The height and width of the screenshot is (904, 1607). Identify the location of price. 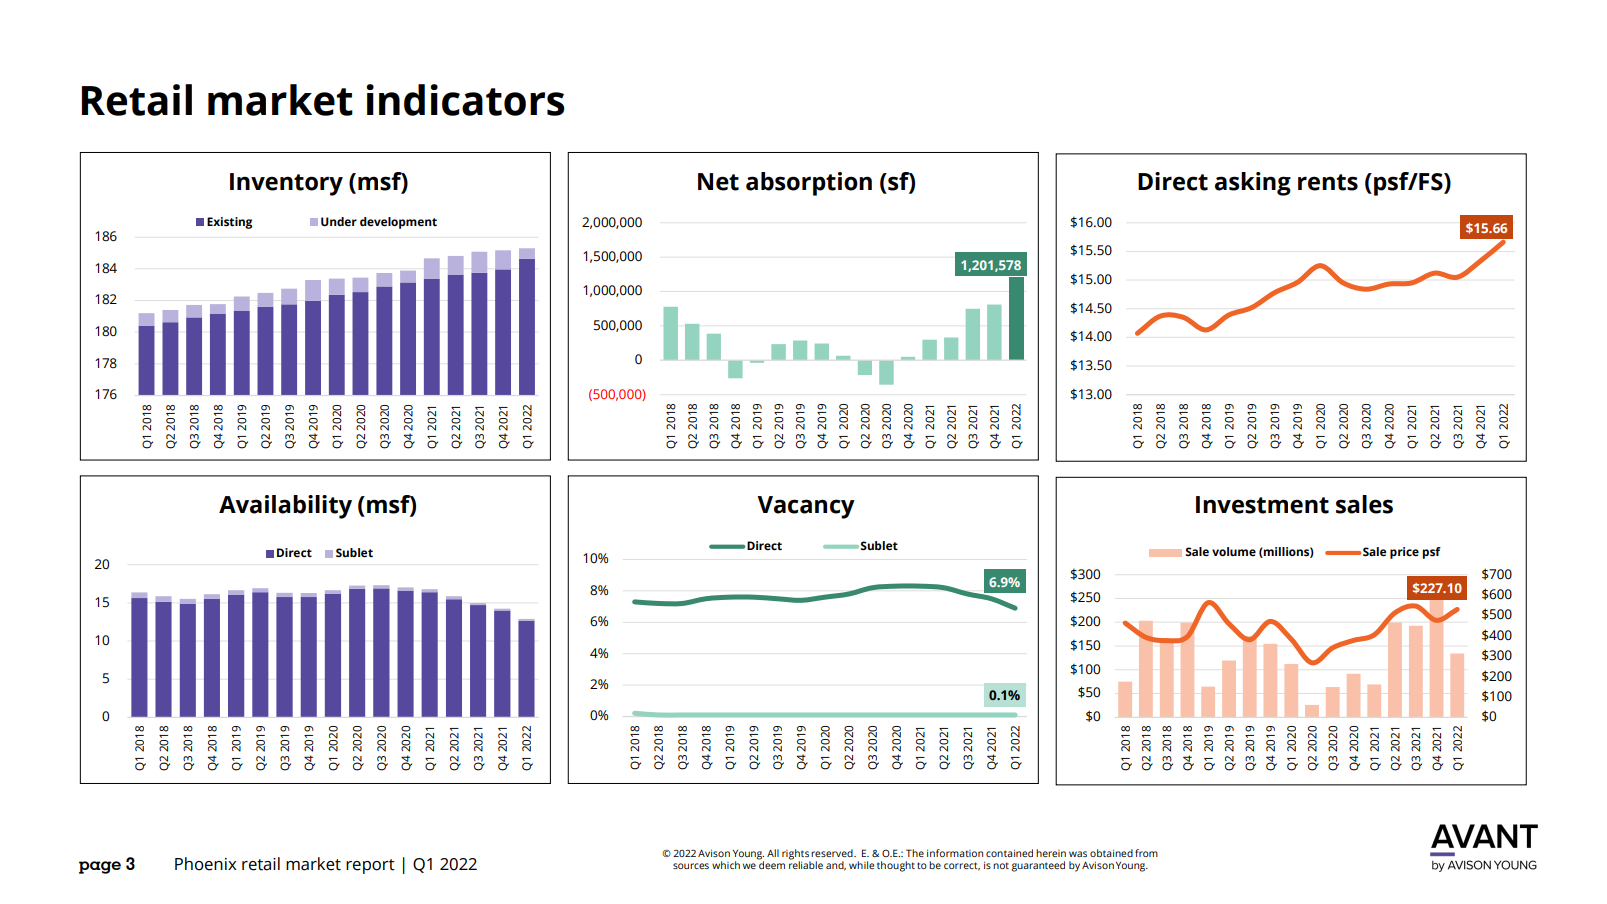
(1404, 553).
